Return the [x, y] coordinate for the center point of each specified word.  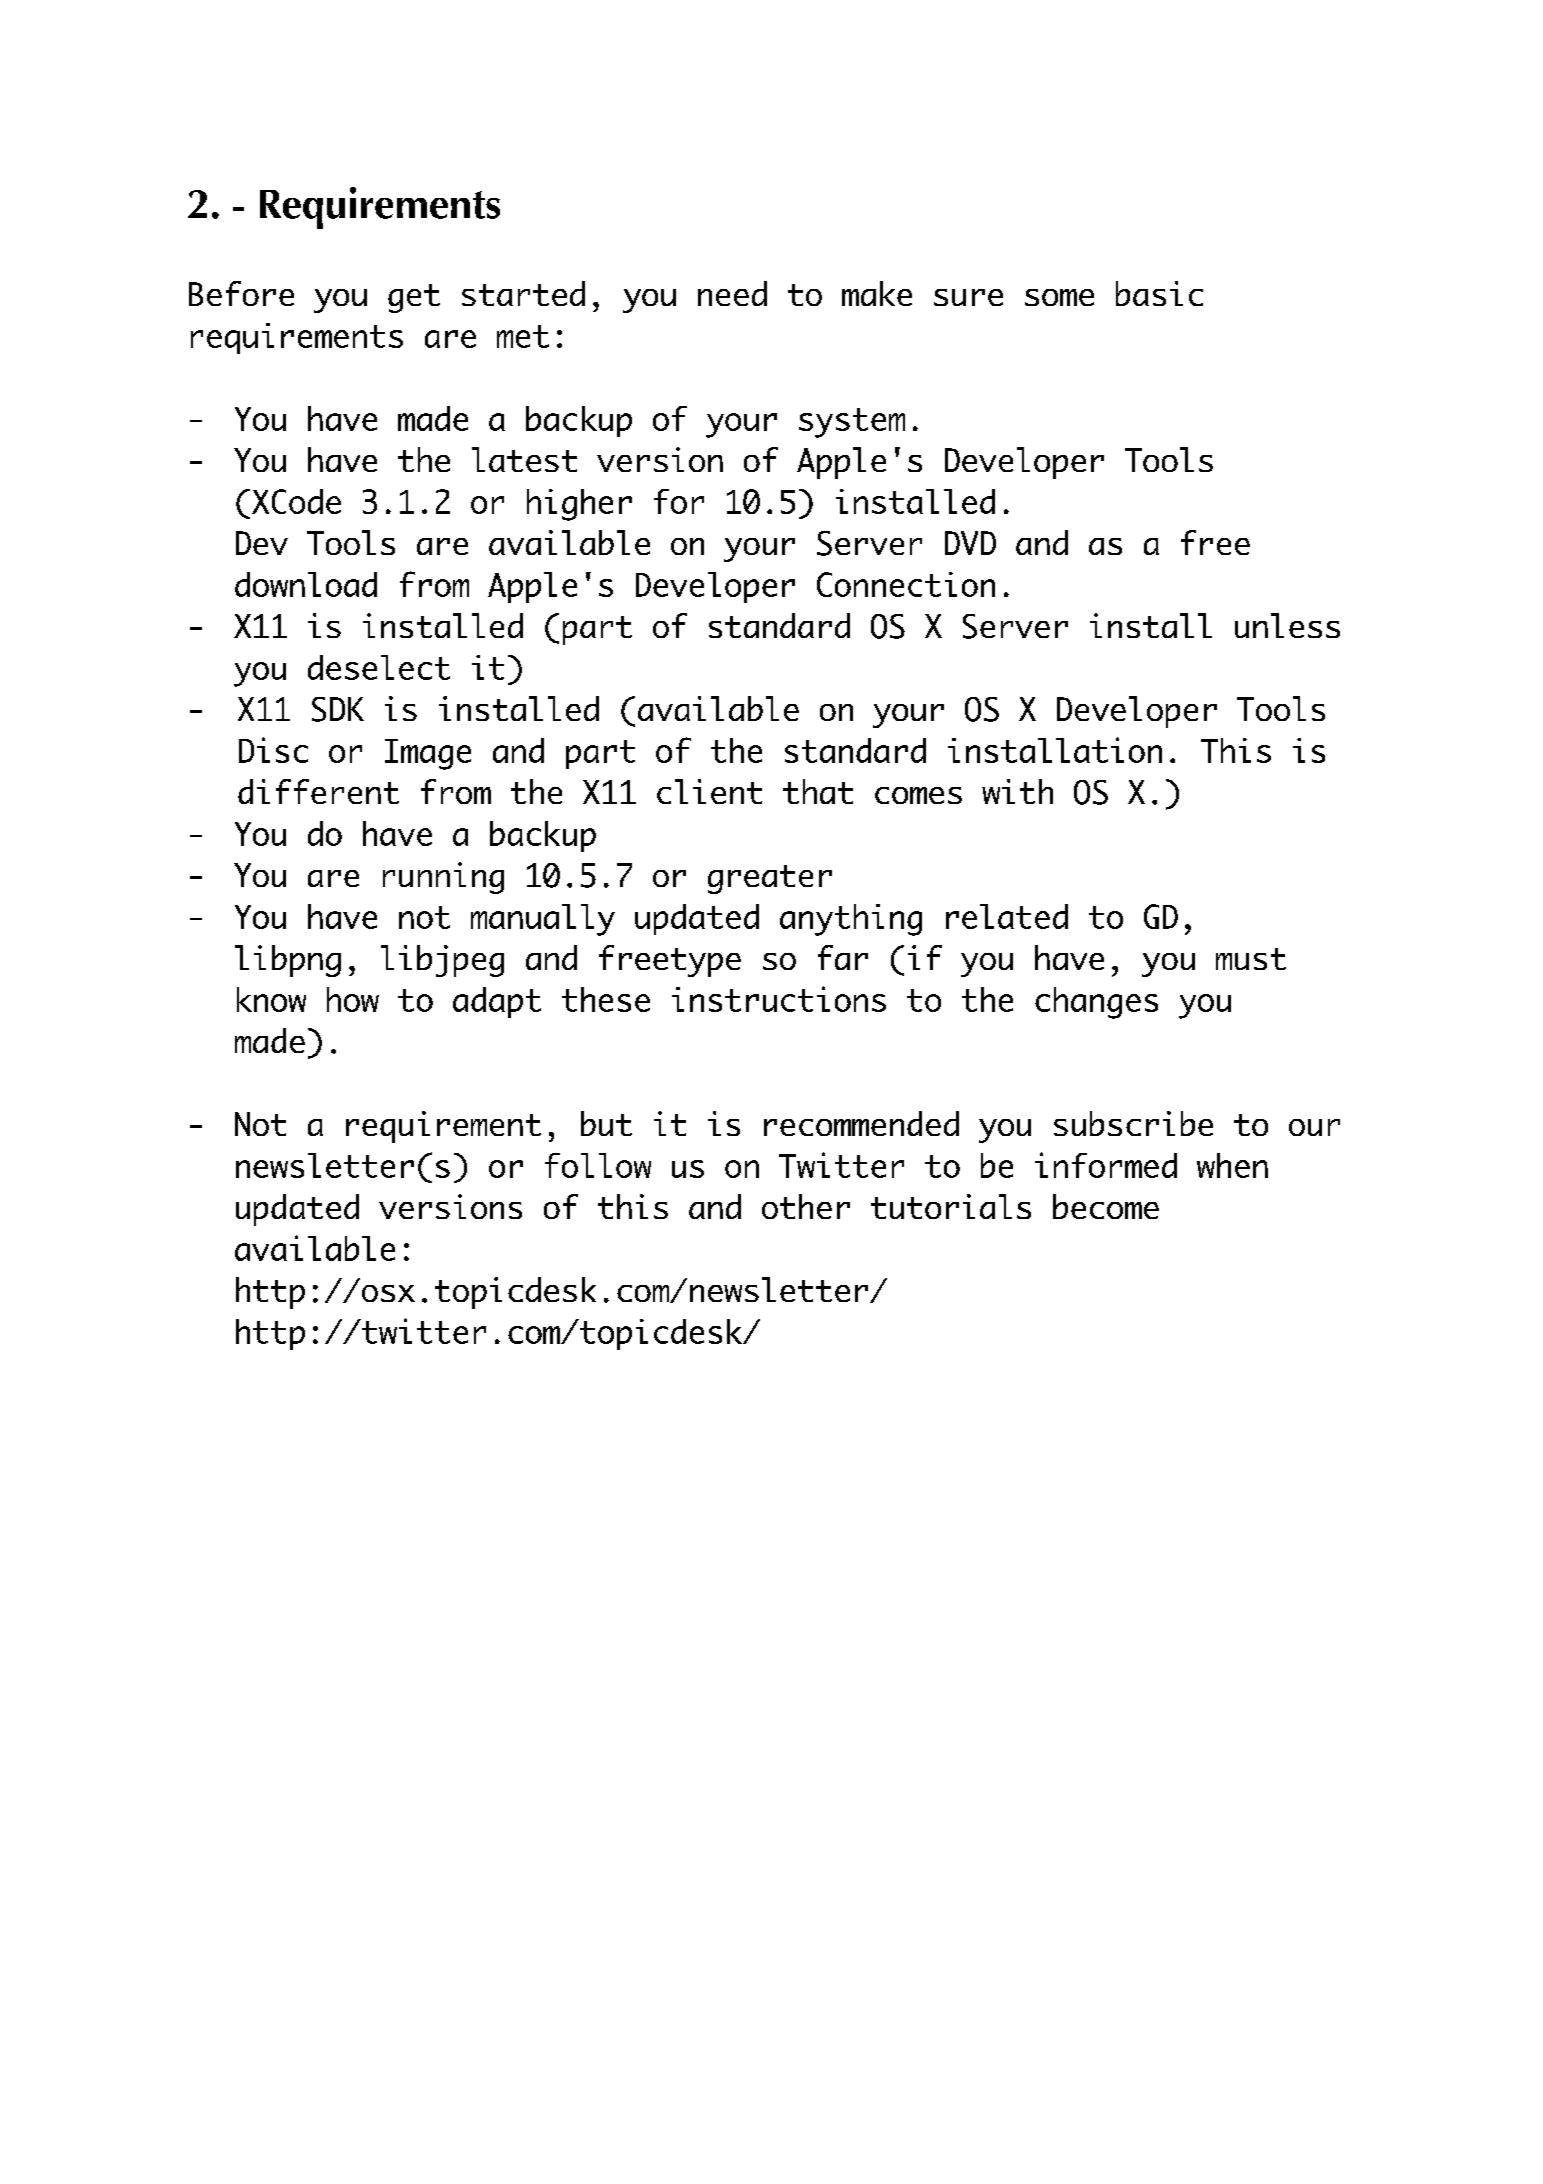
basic [1159, 293]
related [1007, 916]
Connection [906, 584]
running [443, 878]
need [732, 293]
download [306, 584]
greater [770, 879]
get [414, 298]
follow [598, 1165]
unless [1287, 625]
